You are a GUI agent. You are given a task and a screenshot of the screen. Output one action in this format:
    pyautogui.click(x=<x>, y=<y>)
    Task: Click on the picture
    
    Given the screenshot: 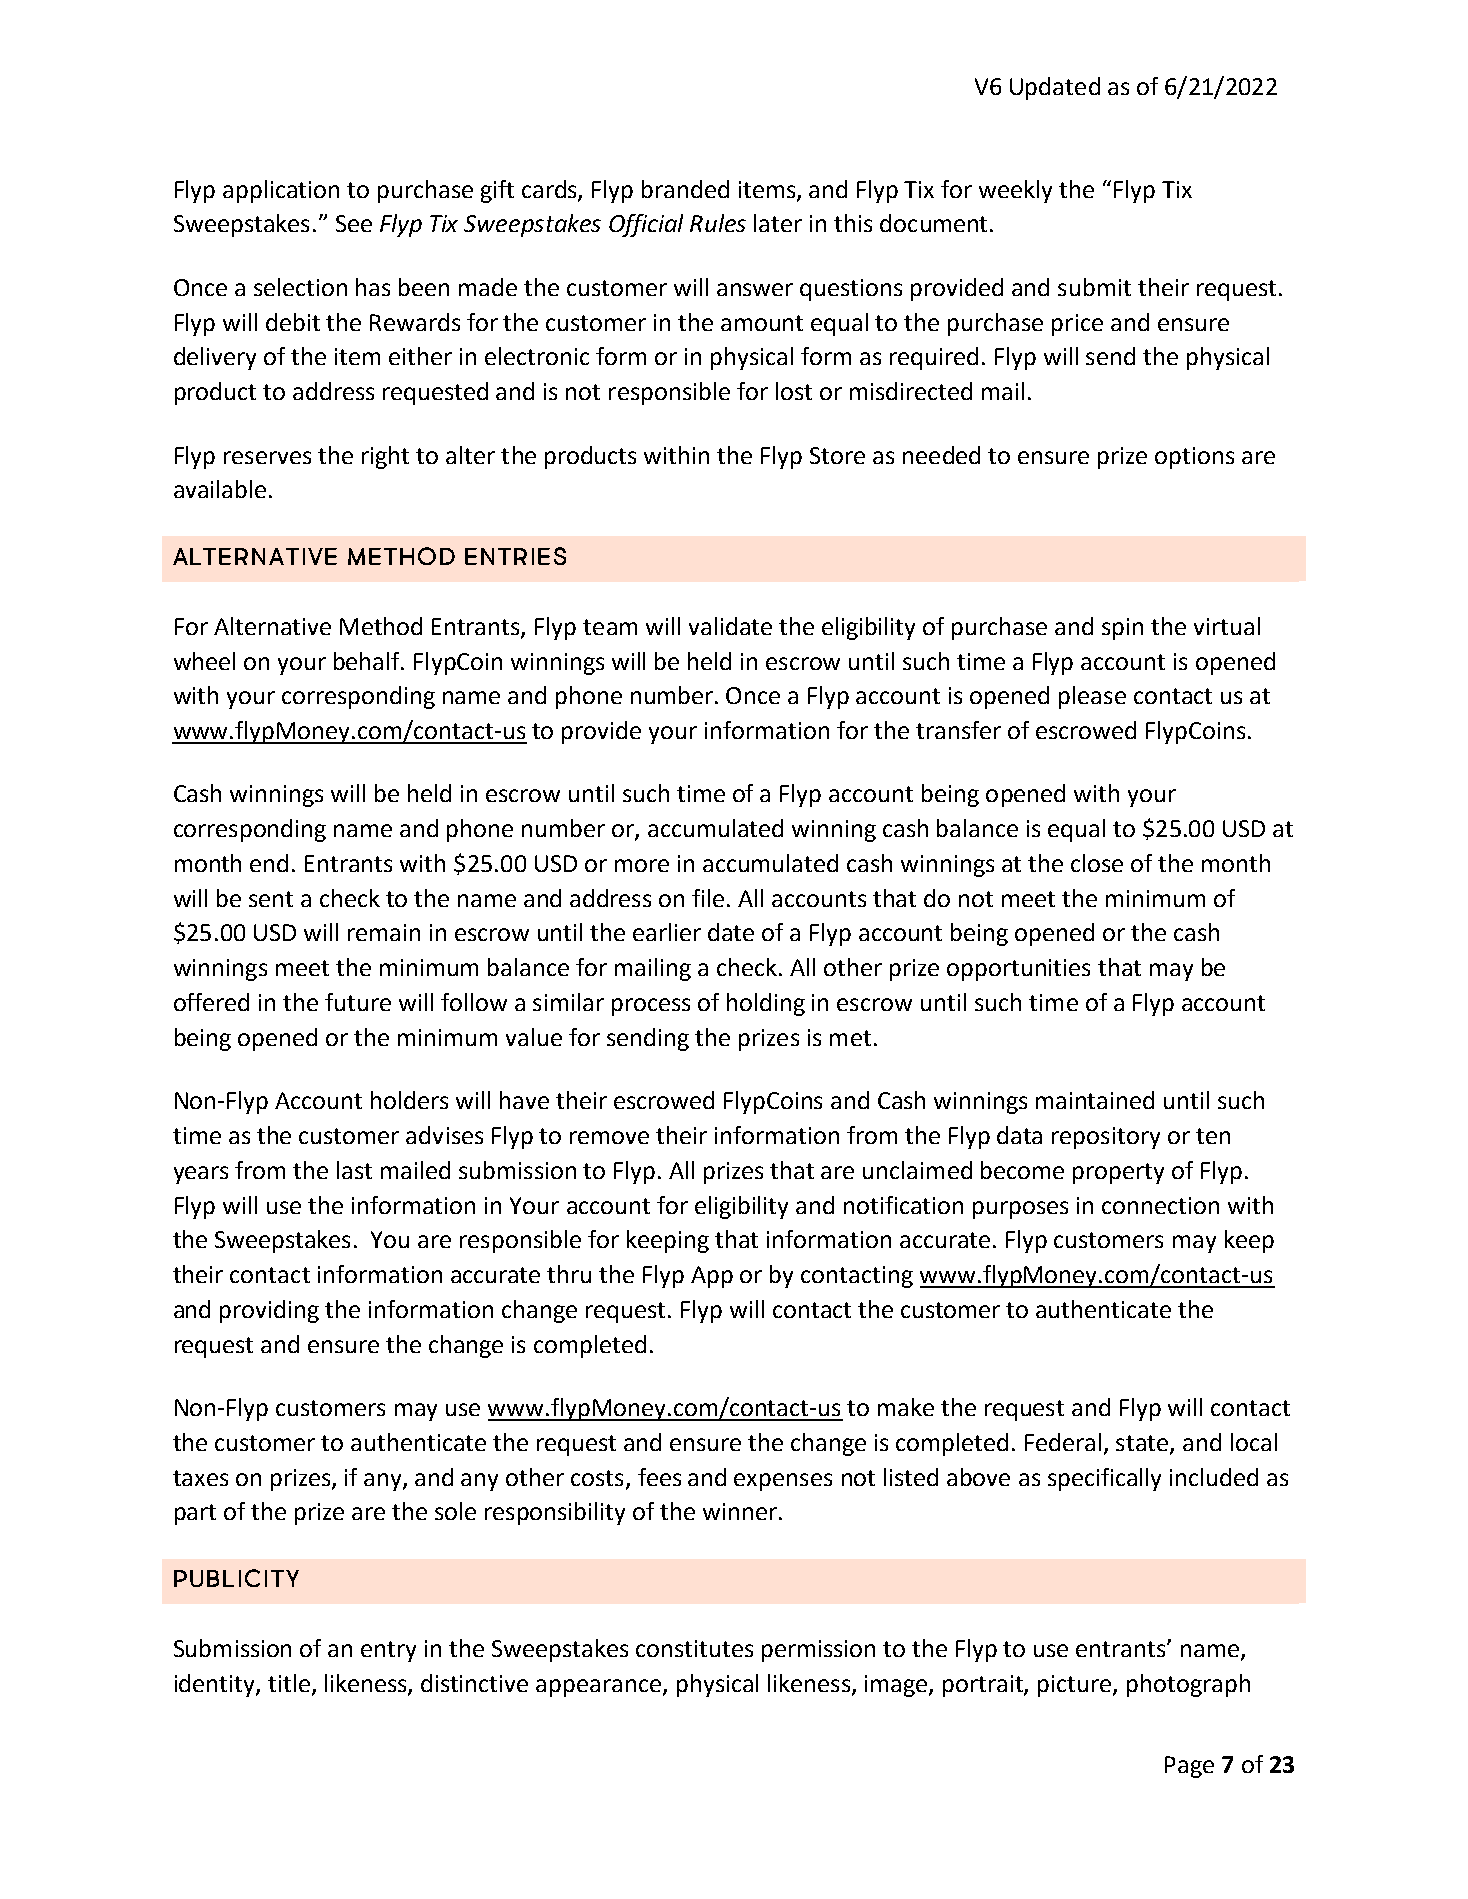 What is the action you would take?
    pyautogui.click(x=1076, y=1686)
